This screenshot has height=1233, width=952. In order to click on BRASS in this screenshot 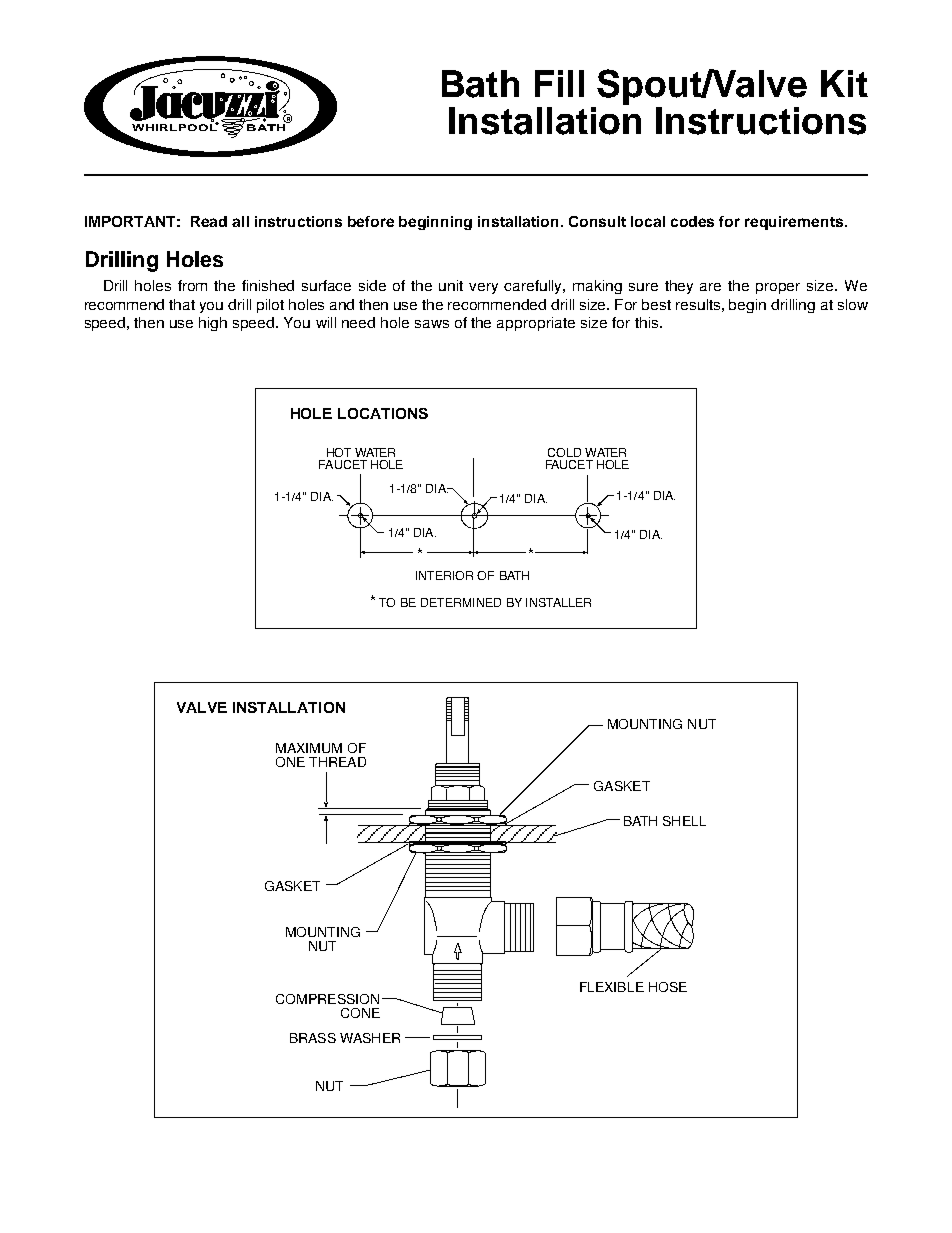, I will do `click(313, 1038)`.
